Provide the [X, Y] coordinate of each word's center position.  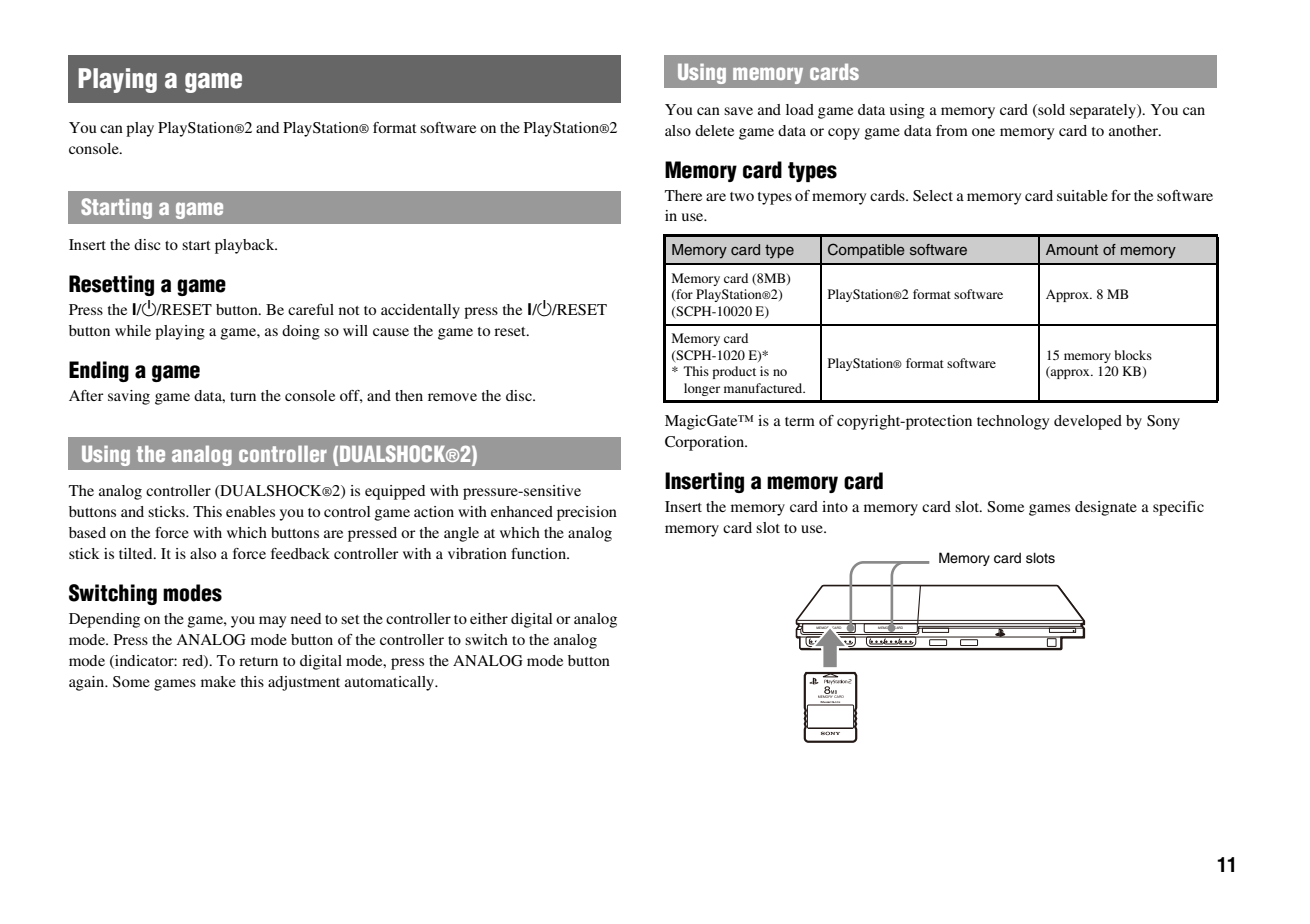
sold [1050, 110]
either [489, 618]
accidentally [420, 311]
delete [714, 130]
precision [587, 513]
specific [1178, 508]
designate [1106, 508]
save [738, 111]
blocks [1133, 355]
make [218, 681]
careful [311, 309]
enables [250, 511]
